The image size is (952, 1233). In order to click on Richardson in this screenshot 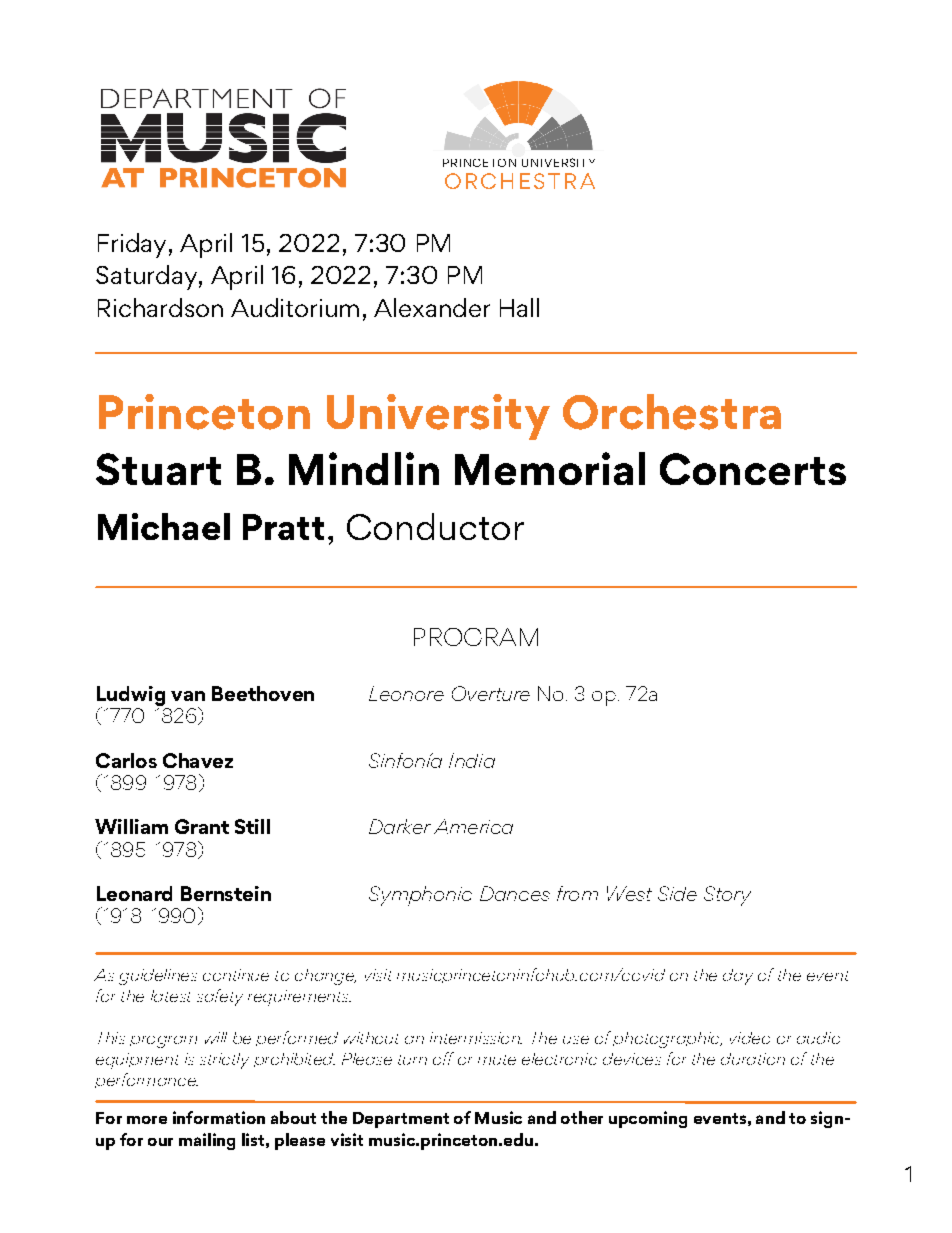, I will do `click(160, 307)`.
